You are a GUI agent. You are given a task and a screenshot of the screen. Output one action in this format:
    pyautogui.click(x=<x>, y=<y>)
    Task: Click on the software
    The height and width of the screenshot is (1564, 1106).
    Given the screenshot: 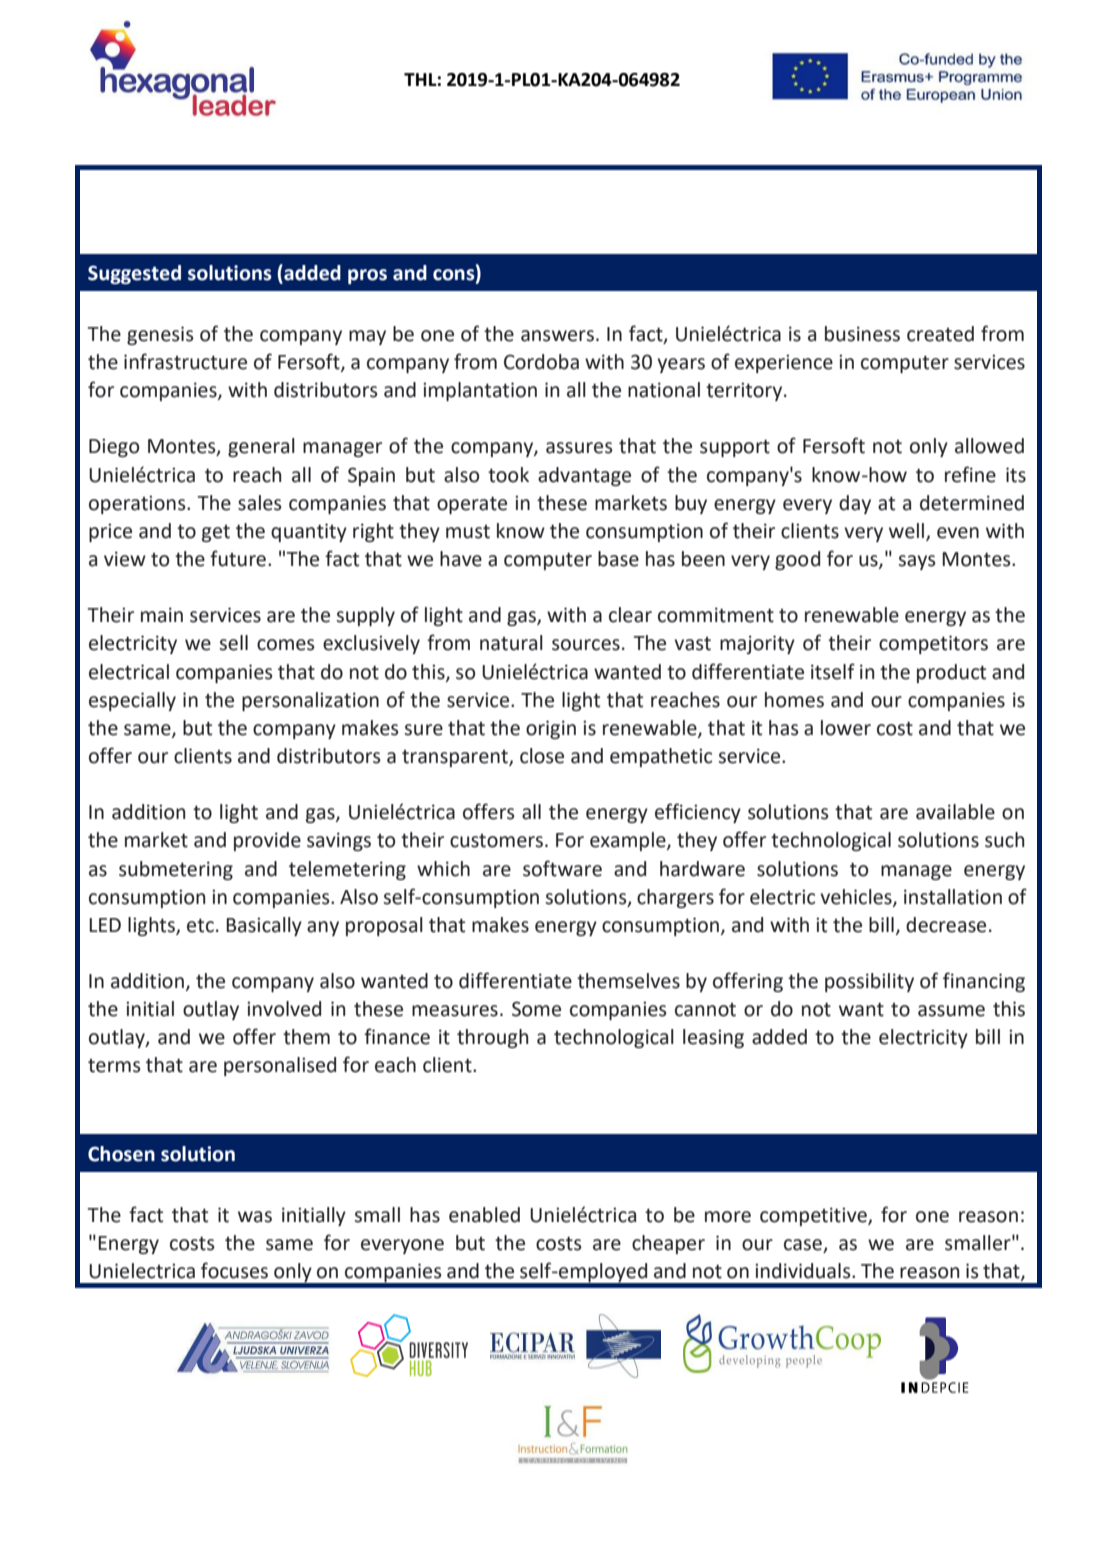 What is the action you would take?
    pyautogui.click(x=562, y=868)
